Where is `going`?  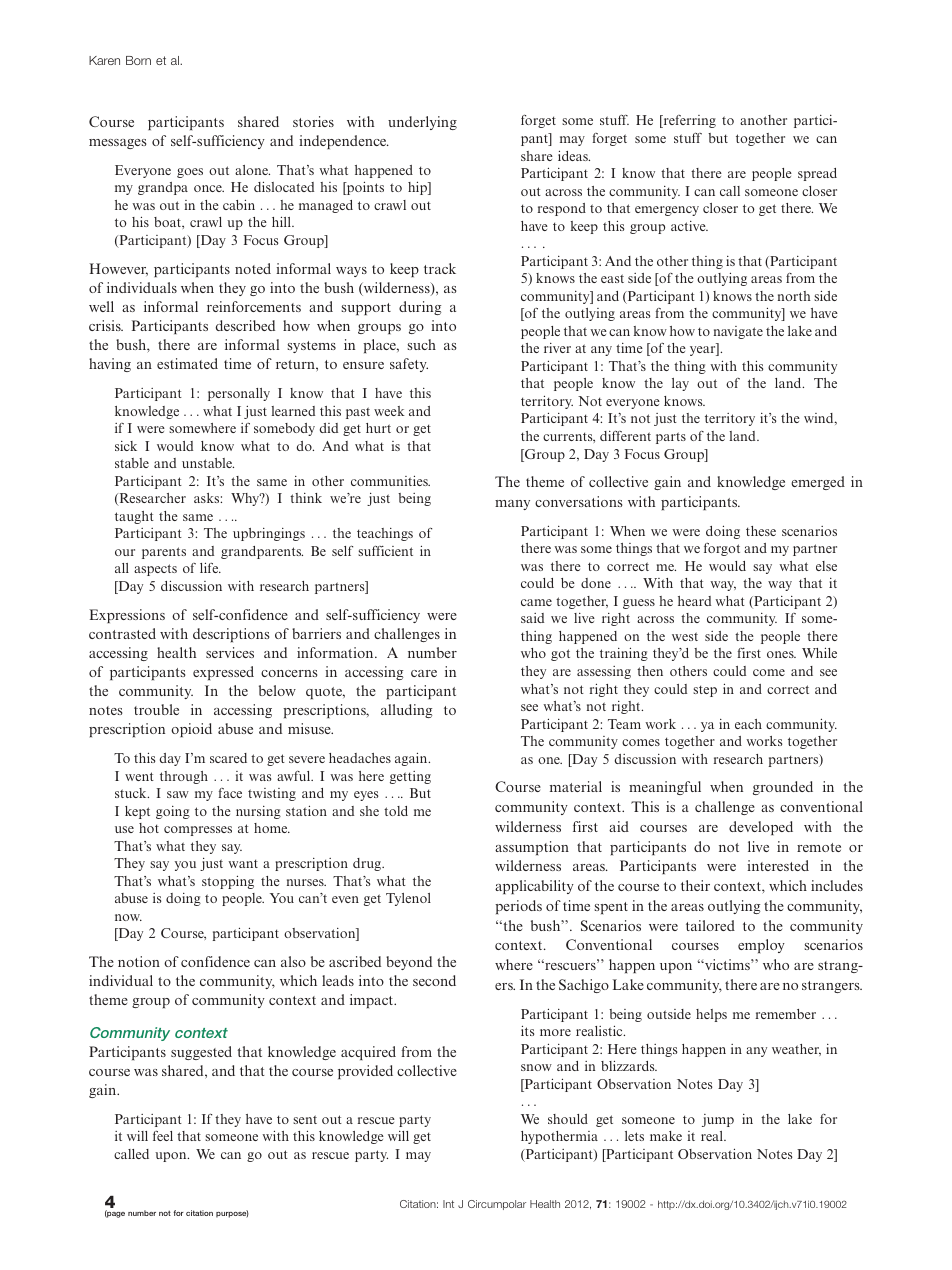
going is located at coordinates (173, 812).
